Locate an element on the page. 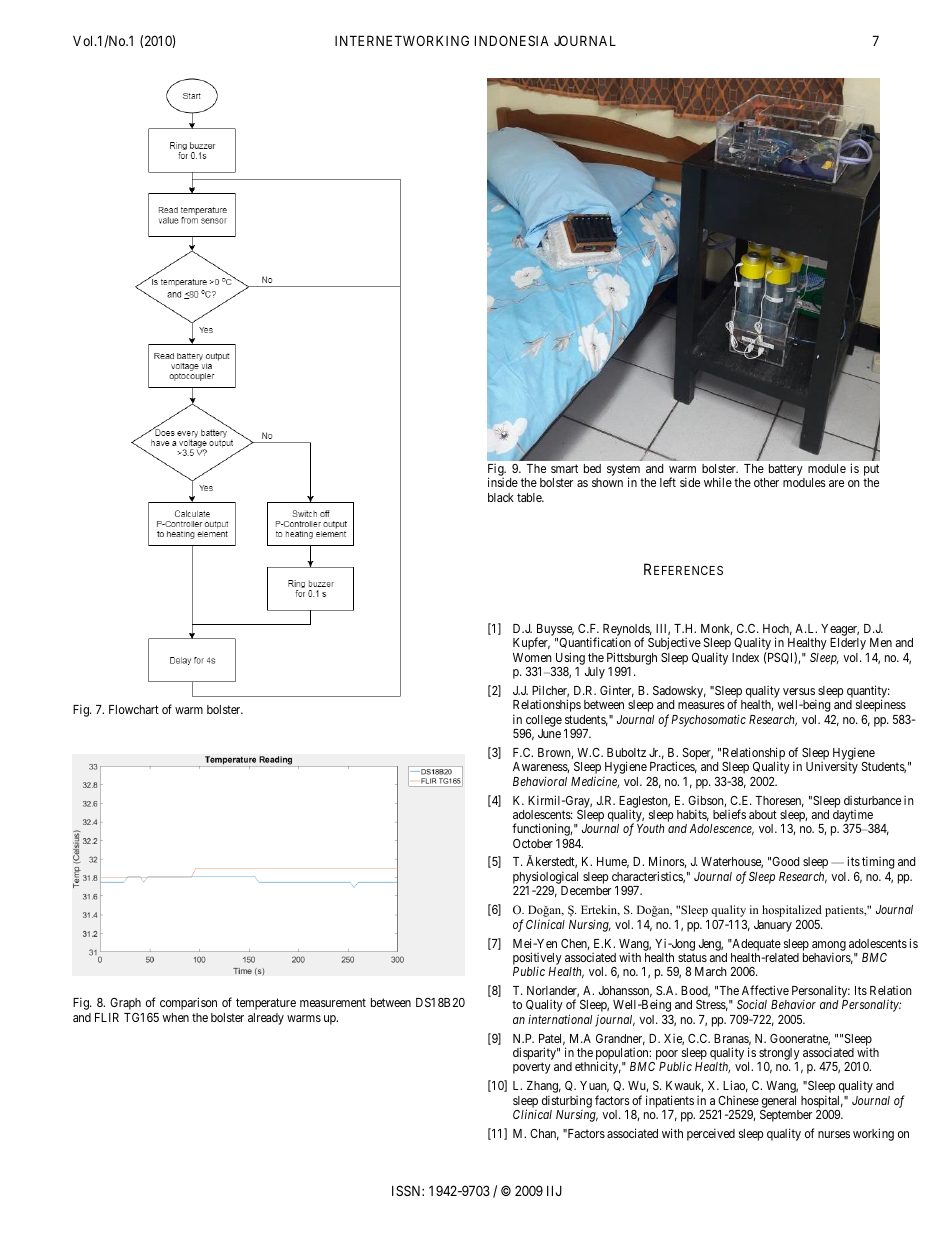 The image size is (952, 1233). June is located at coordinates (549, 733).
